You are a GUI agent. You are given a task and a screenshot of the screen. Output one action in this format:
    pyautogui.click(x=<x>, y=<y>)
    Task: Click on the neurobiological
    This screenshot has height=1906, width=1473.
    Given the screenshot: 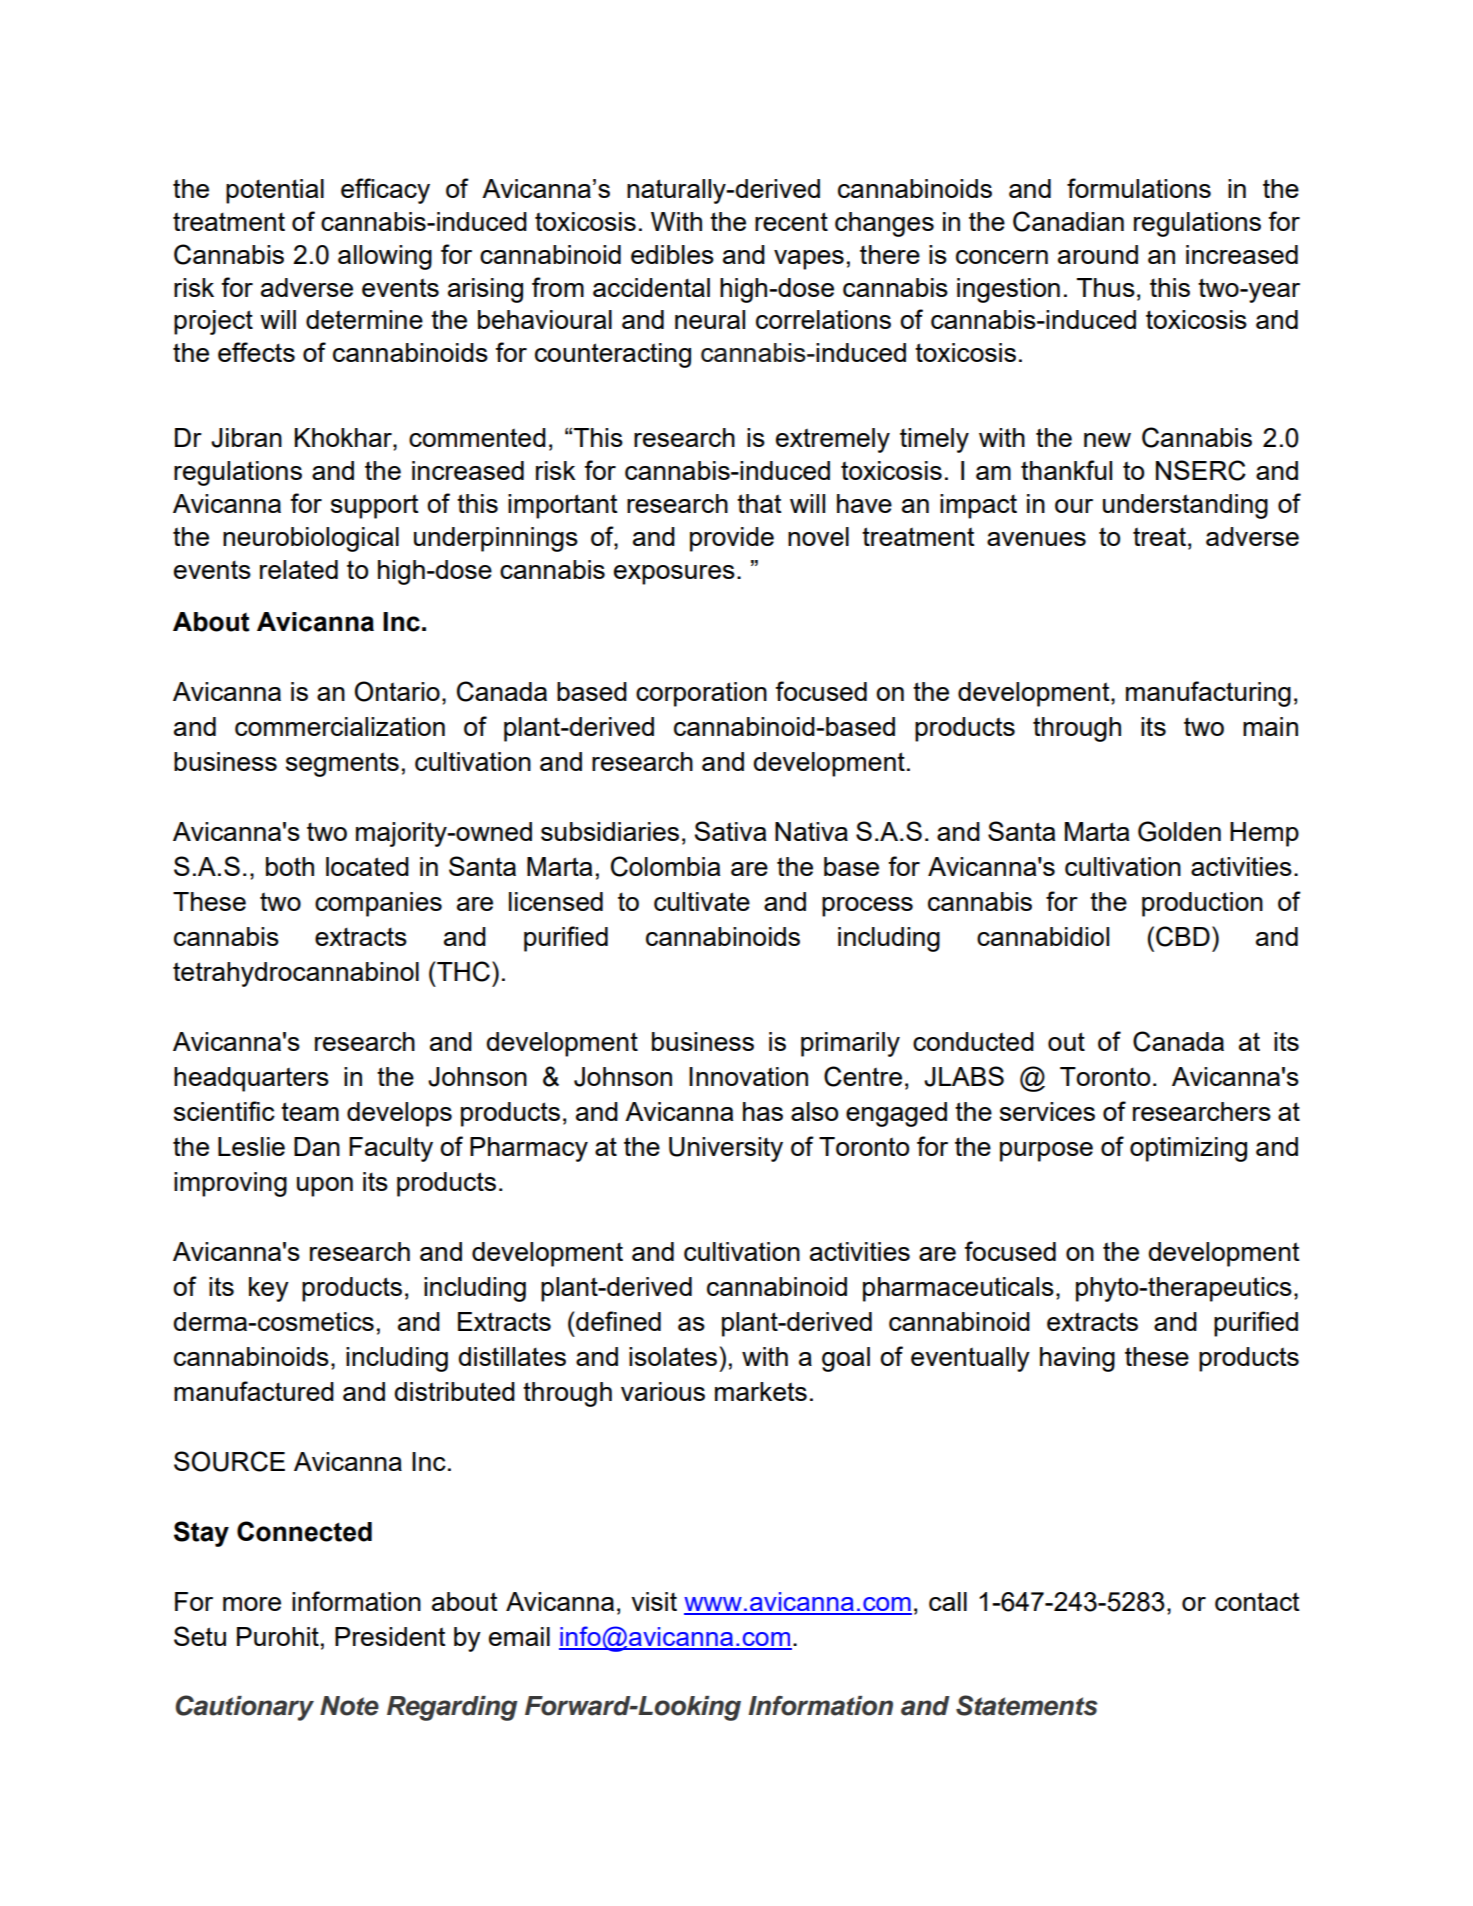 What is the action you would take?
    pyautogui.click(x=311, y=539)
